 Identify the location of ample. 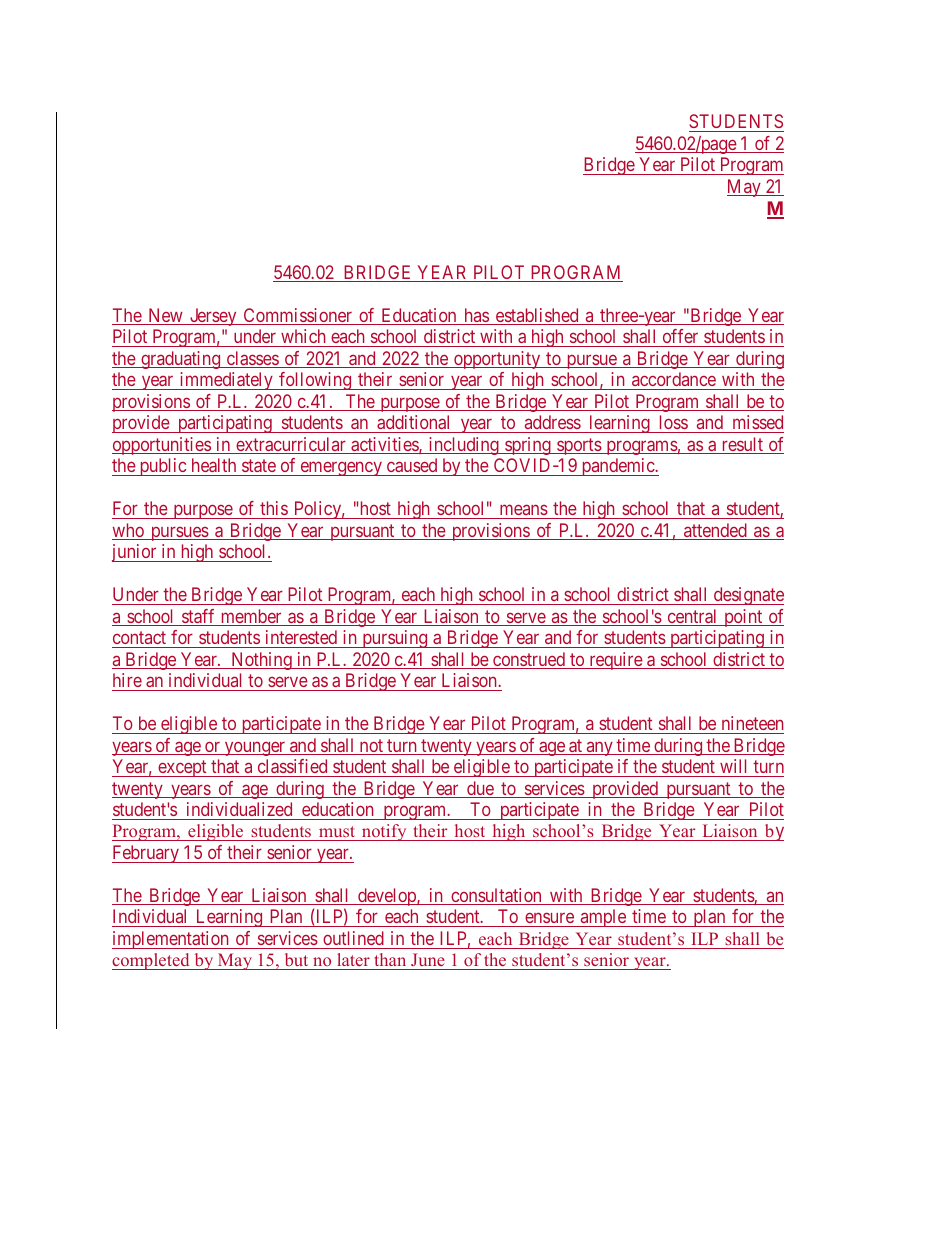
(603, 918).
